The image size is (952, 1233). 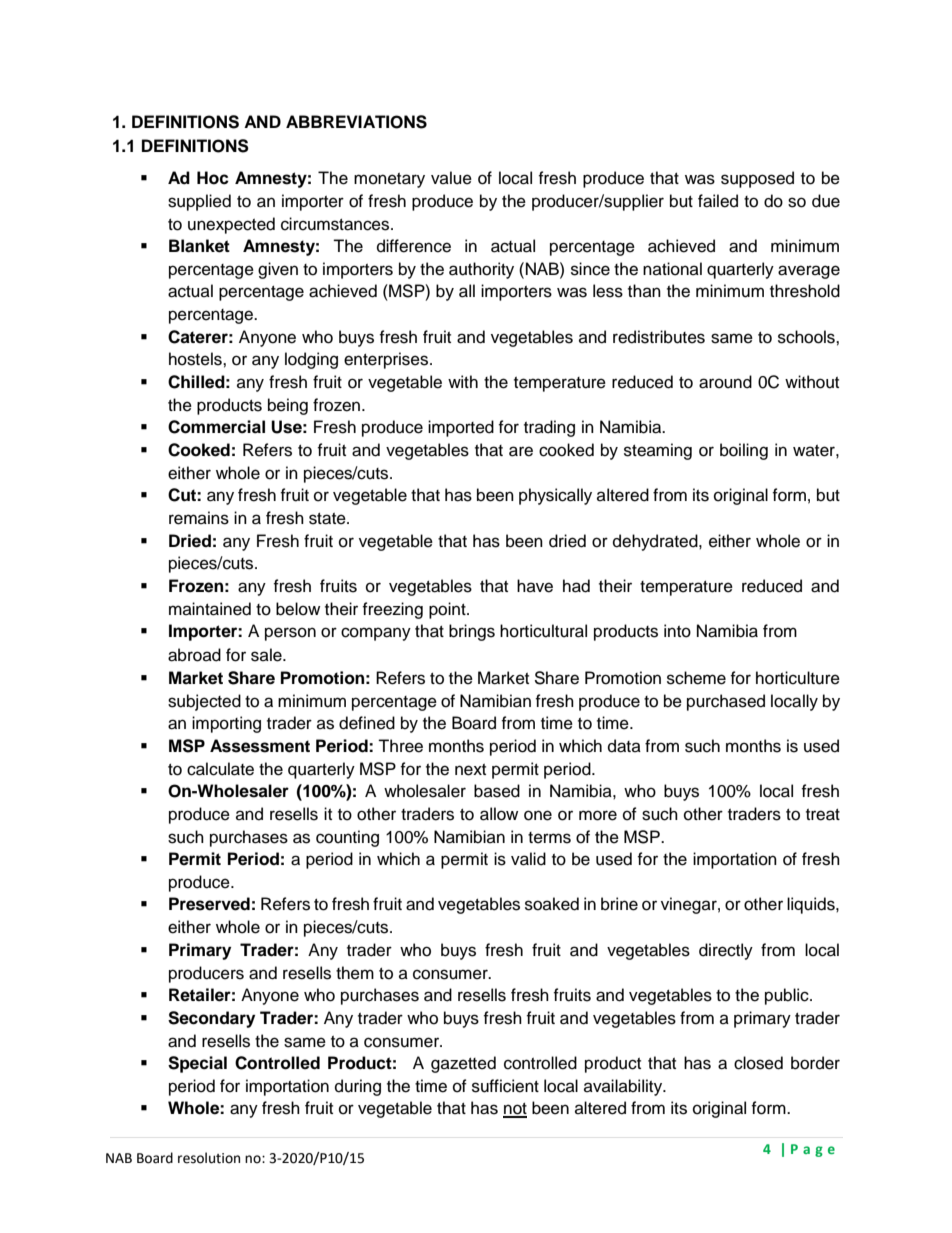 I want to click on Hoc, so click(x=213, y=178).
